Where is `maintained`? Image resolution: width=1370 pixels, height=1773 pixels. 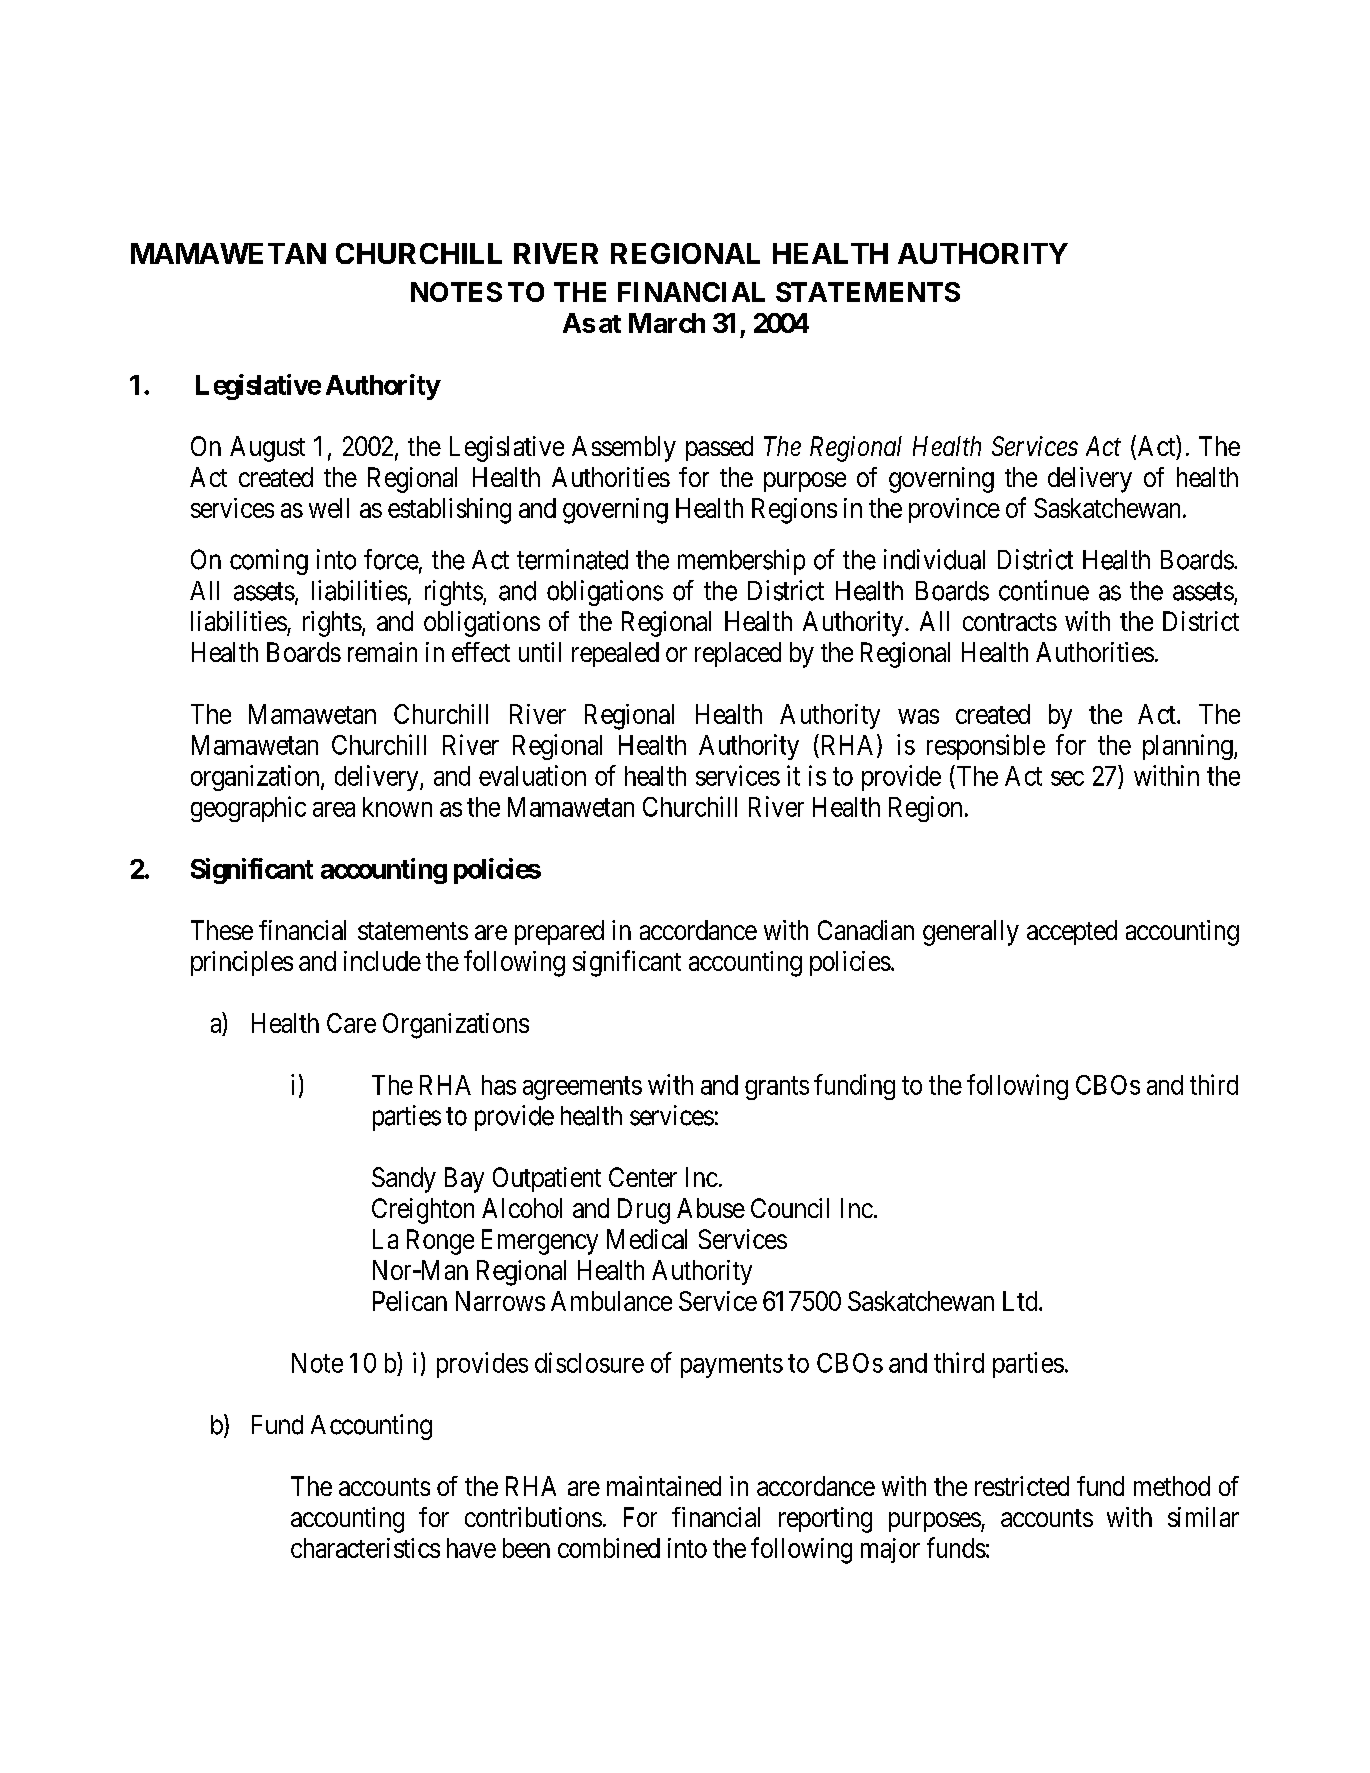 maintained is located at coordinates (664, 1486).
